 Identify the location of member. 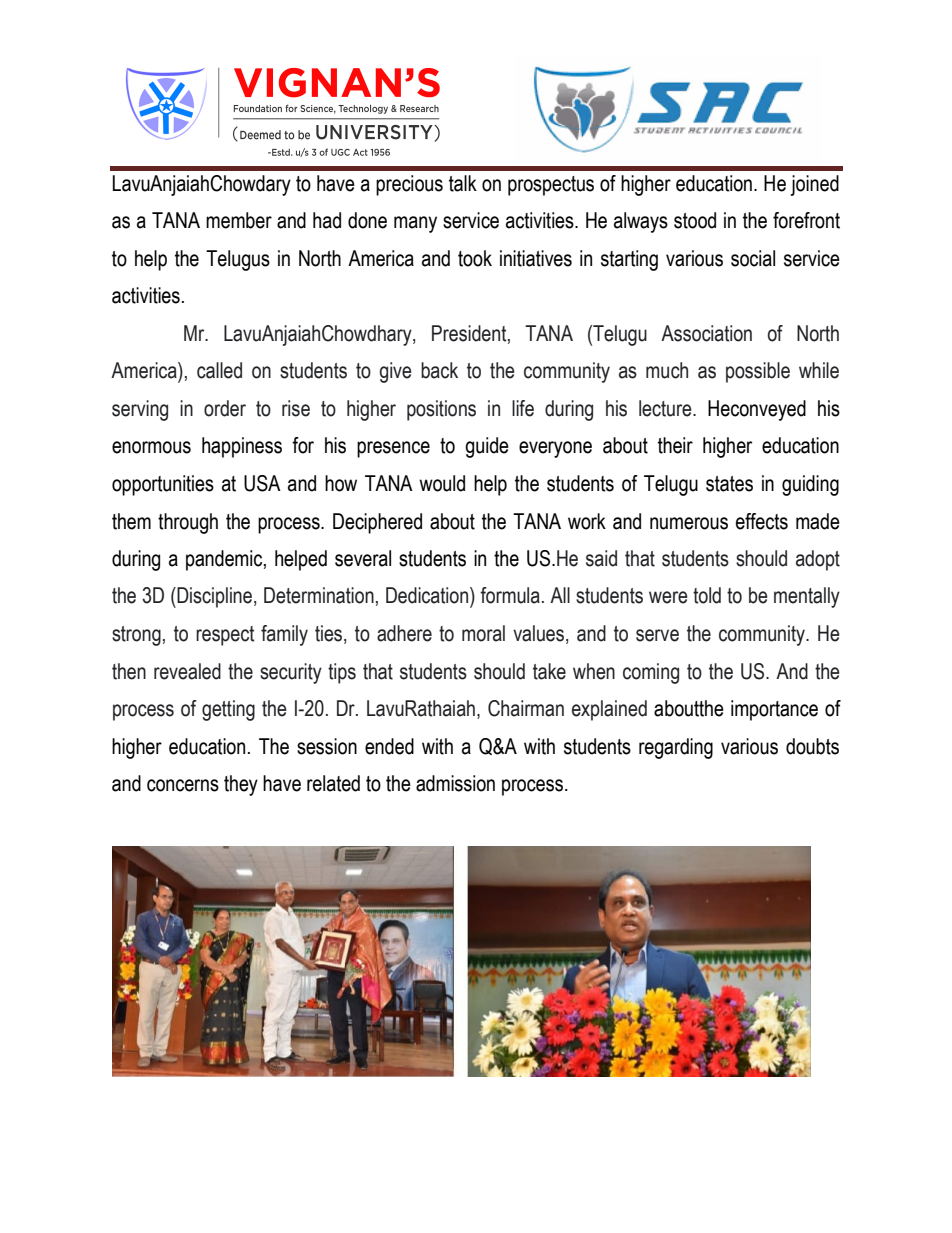
(239, 220).
